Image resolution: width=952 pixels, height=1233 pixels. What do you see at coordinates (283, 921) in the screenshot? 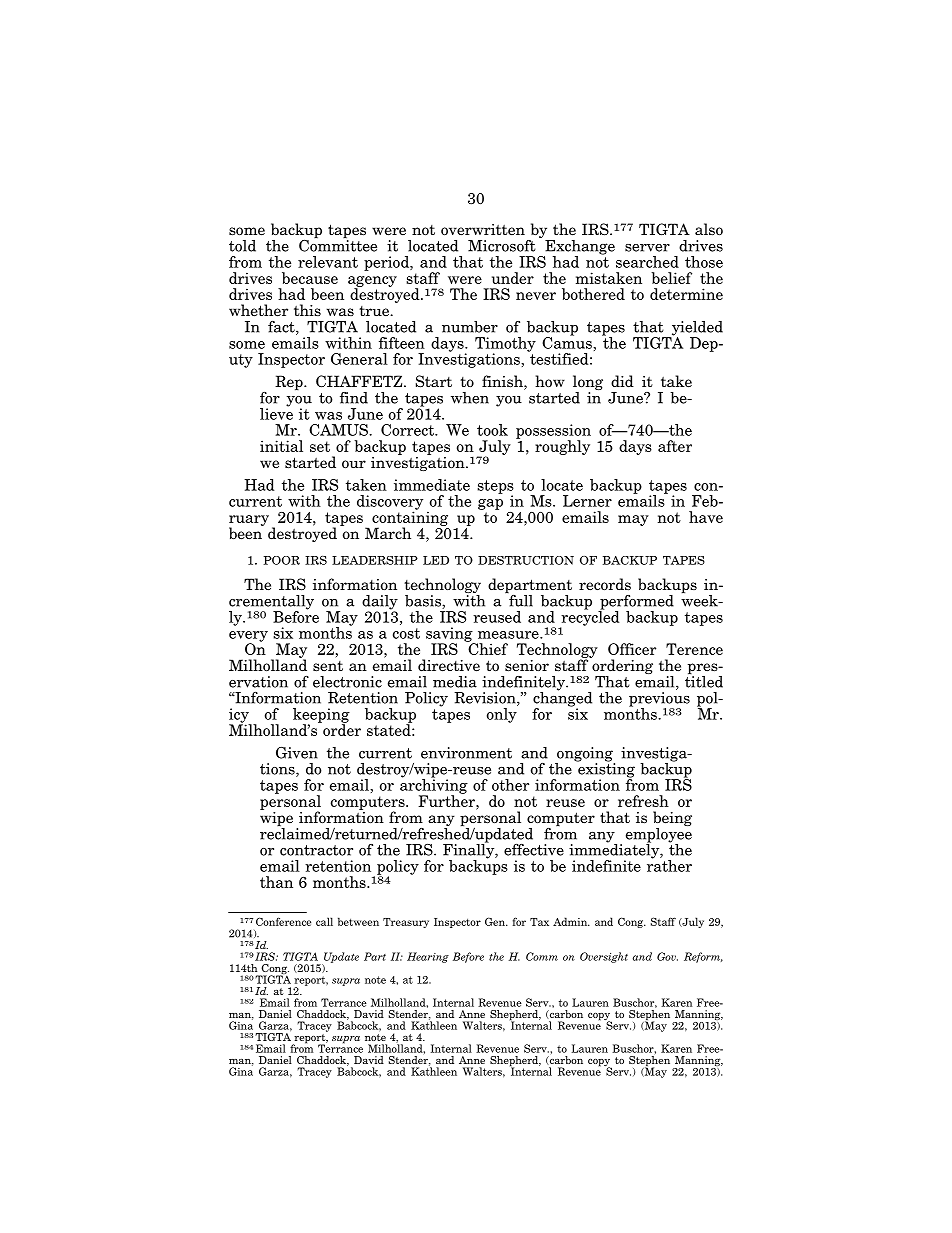
I see `Conference` at bounding box center [283, 921].
